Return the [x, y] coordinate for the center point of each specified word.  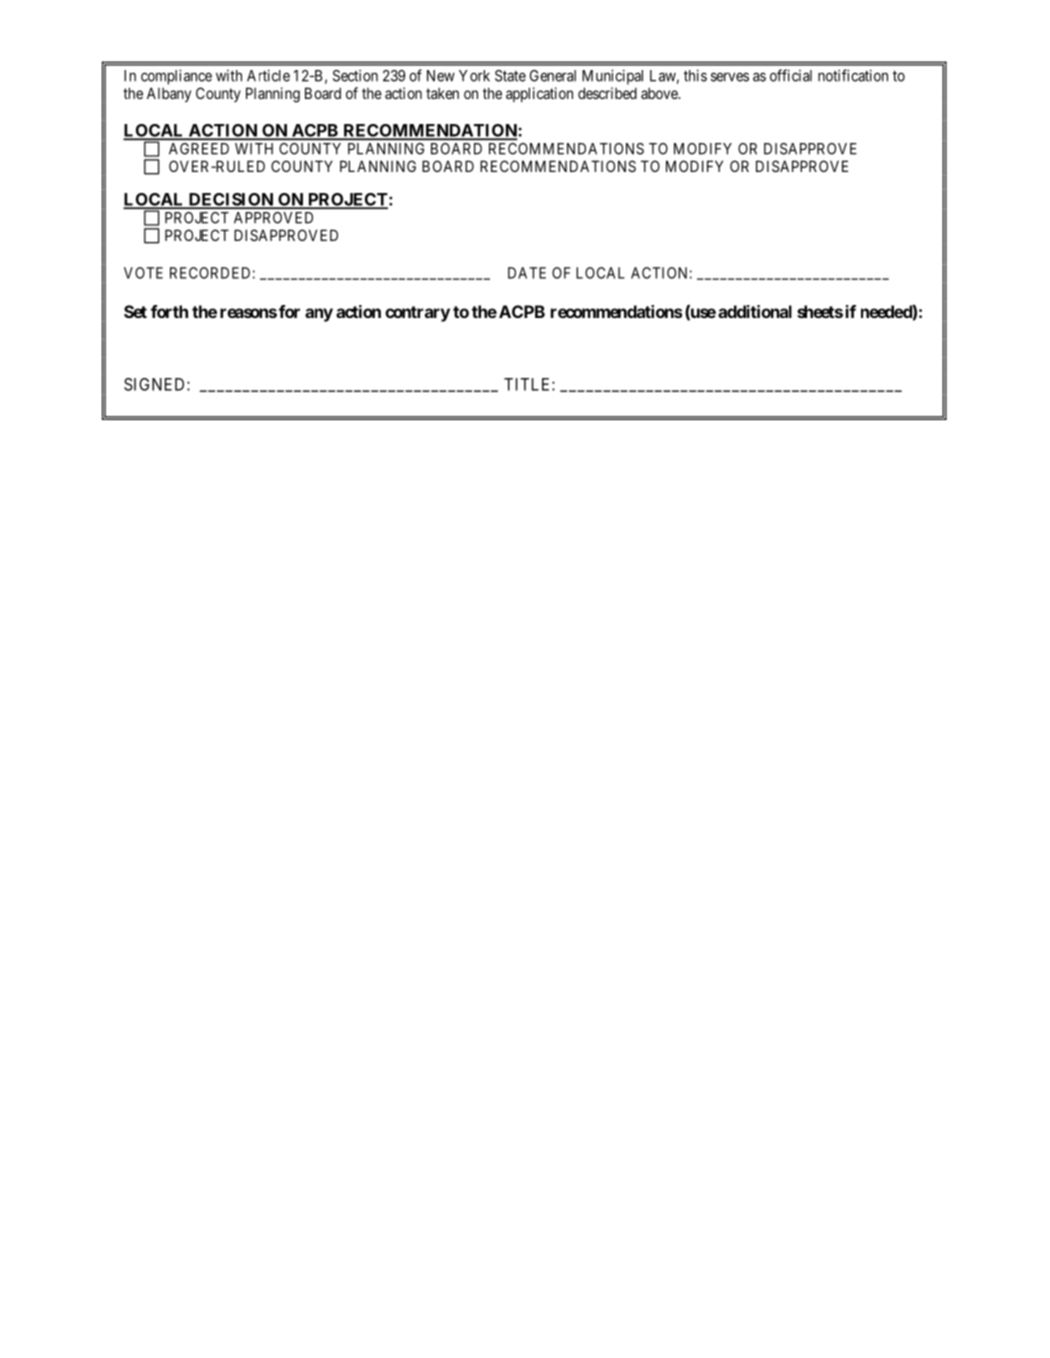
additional [755, 311]
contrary [417, 314]
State [510, 76]
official [791, 75]
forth [169, 311]
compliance [176, 77]
